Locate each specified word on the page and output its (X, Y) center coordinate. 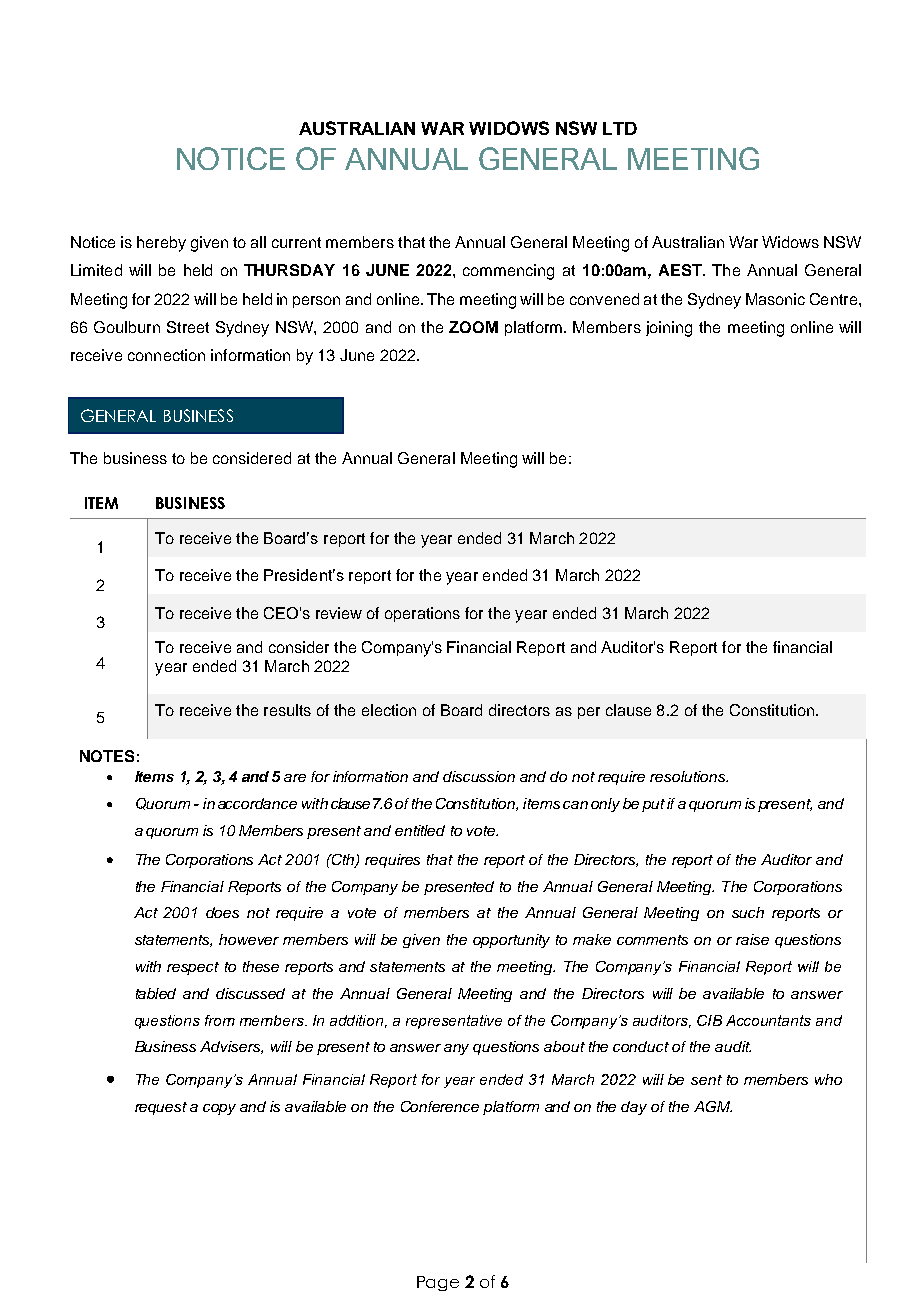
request (161, 1108)
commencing (508, 272)
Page (438, 1283)
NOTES (107, 756)
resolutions (689, 776)
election (389, 710)
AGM (713, 1106)
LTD (620, 128)
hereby (161, 244)
